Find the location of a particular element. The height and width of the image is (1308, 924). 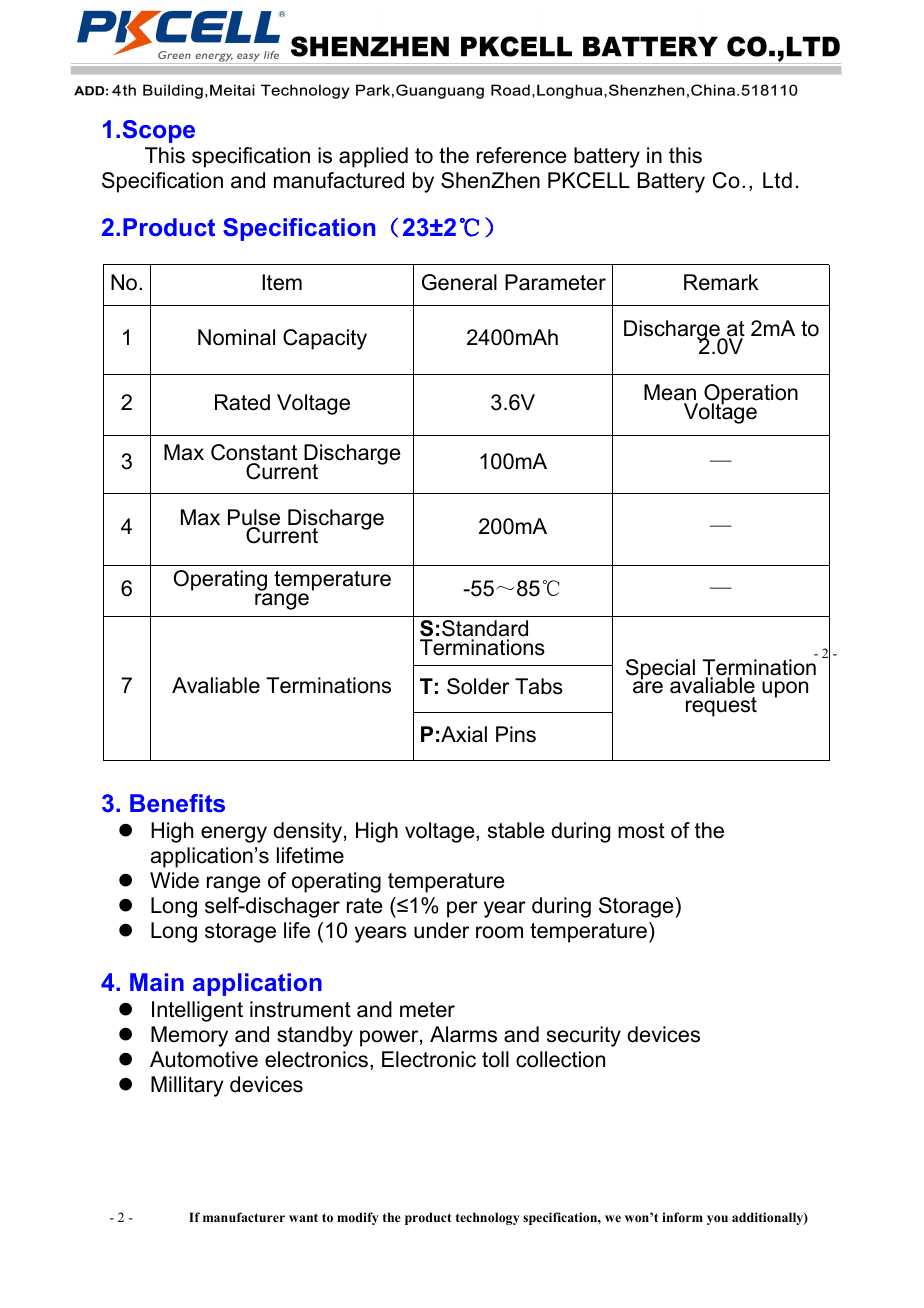

request is located at coordinates (721, 707).
